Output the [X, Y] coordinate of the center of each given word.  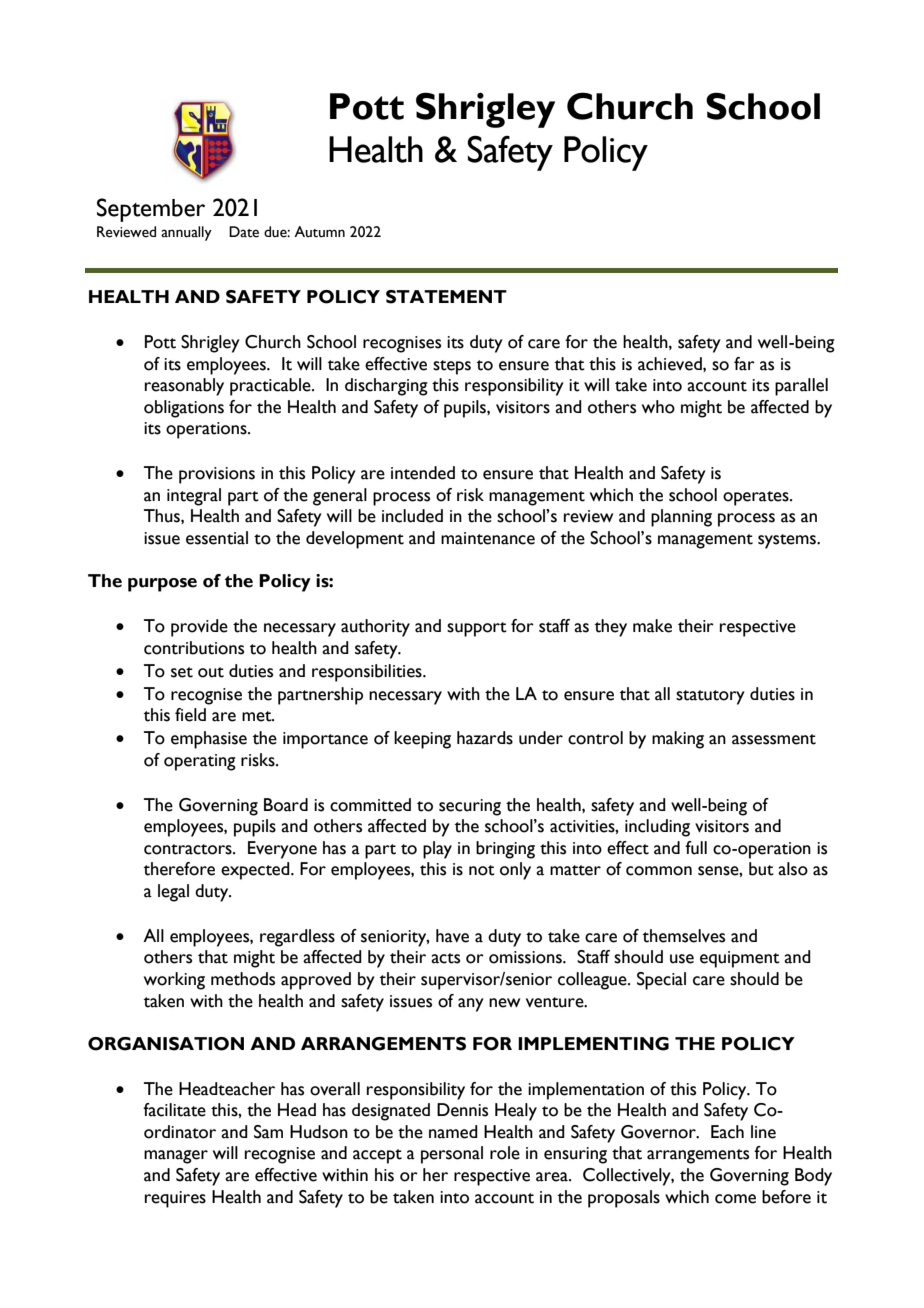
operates [757, 498]
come [735, 1199]
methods [243, 979]
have [452, 936]
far [744, 364]
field [190, 715]
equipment [740, 959]
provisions [217, 475]
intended [423, 473]
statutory [710, 697]
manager [176, 1157]
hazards [485, 738]
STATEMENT [446, 297]
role [505, 1153]
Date [244, 232]
